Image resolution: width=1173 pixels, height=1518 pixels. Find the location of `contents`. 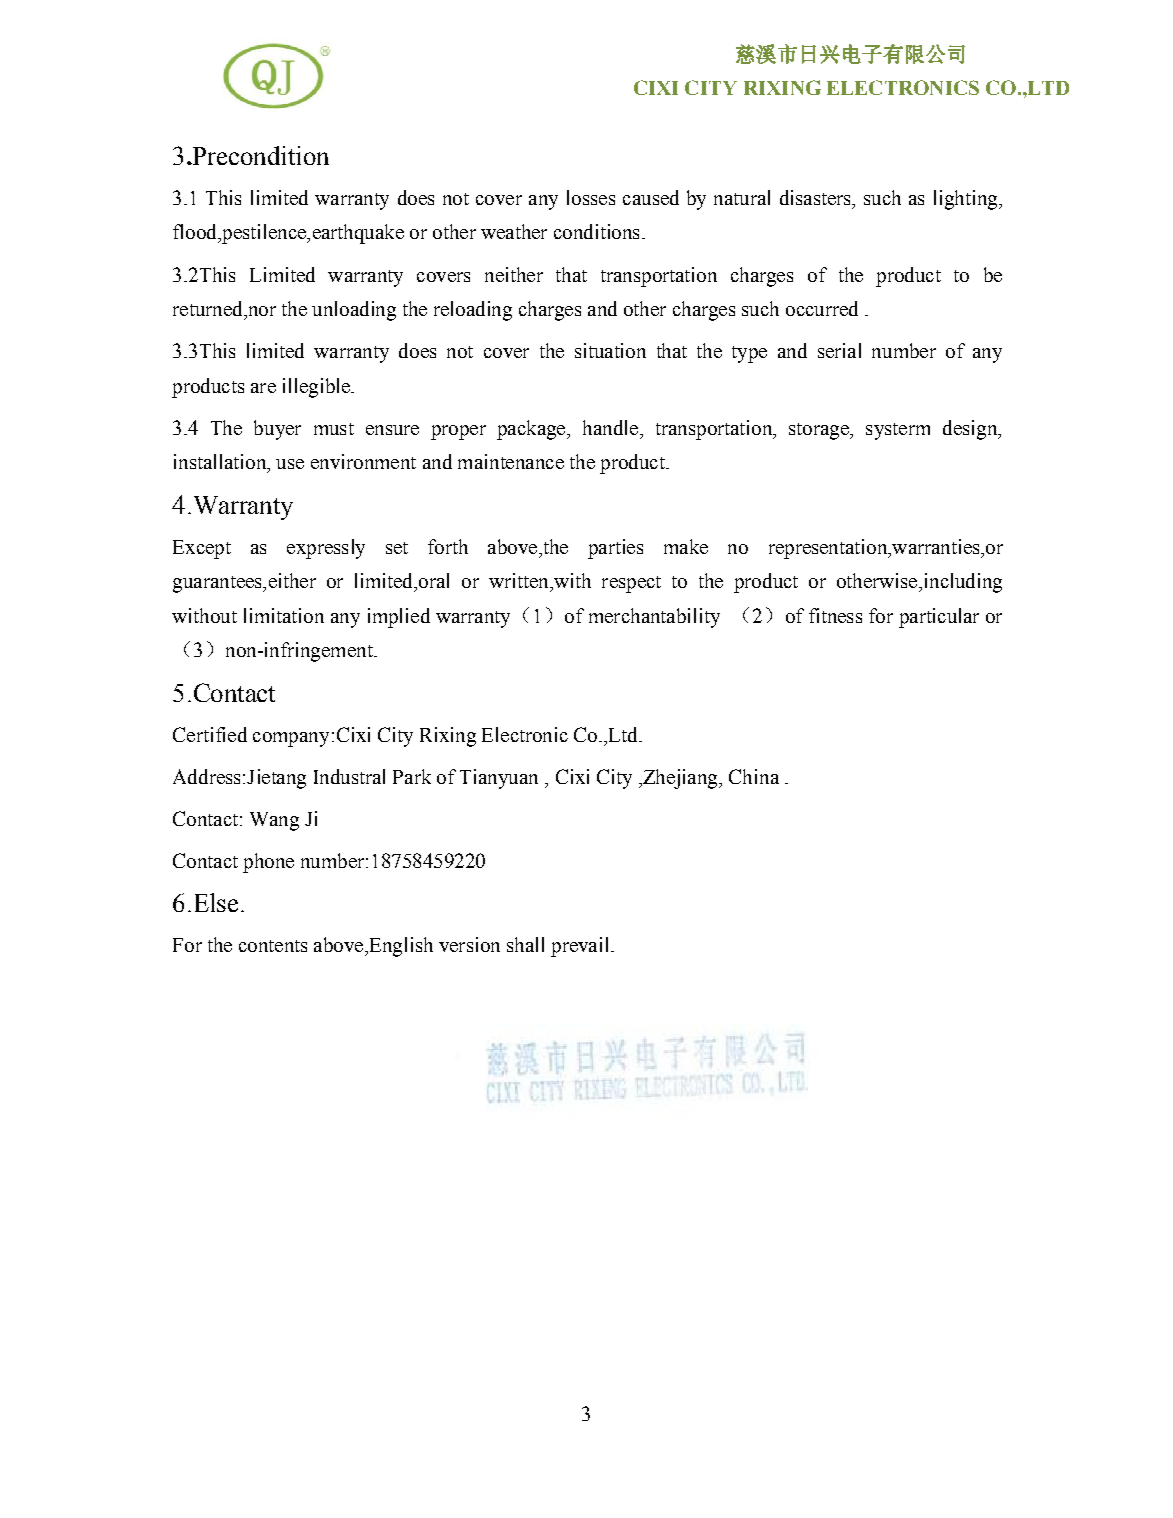

contents is located at coordinates (273, 946).
